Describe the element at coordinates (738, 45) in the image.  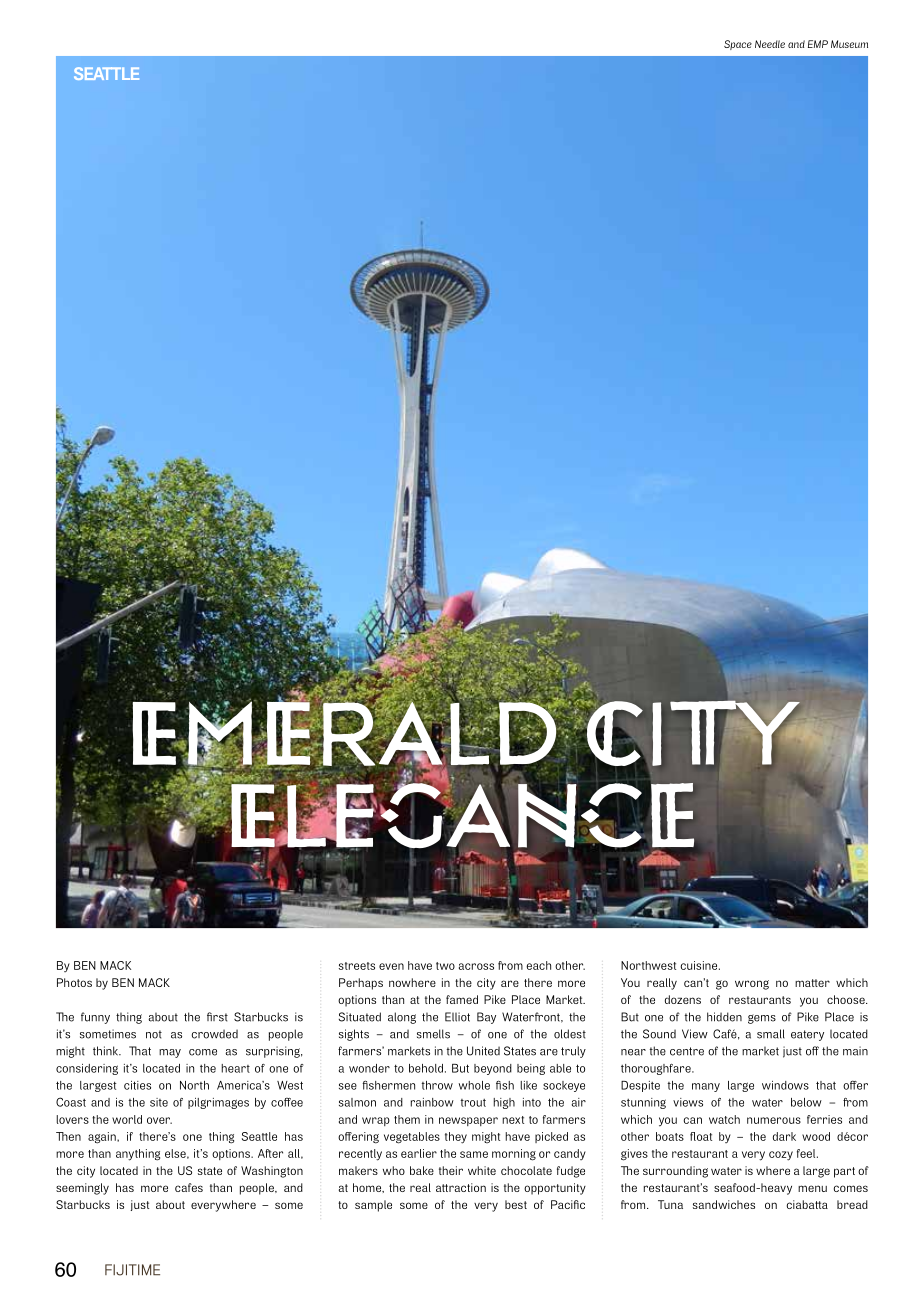
I see `Space` at that location.
